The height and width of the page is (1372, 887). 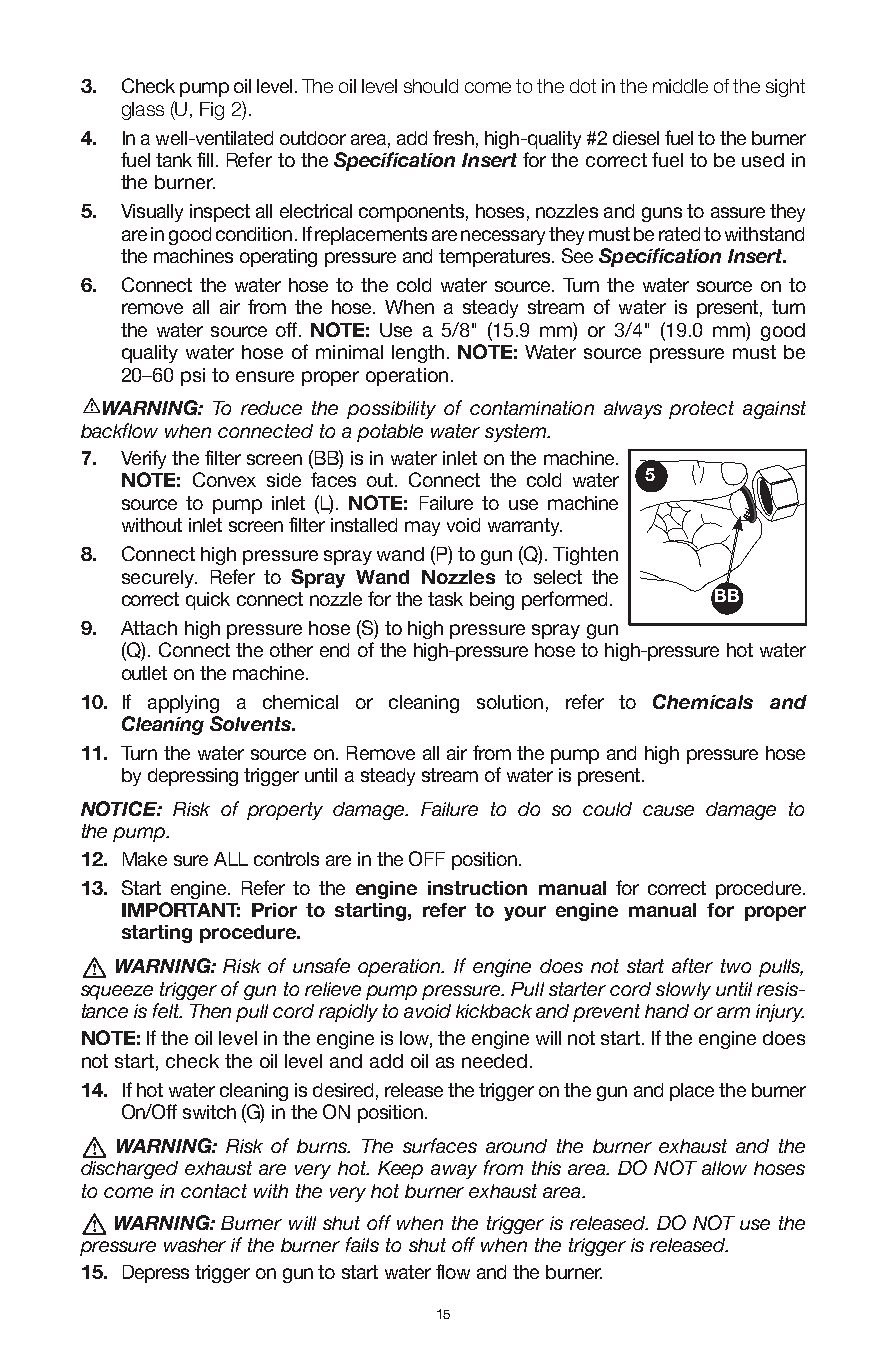 I want to click on contact, so click(x=214, y=1191).
